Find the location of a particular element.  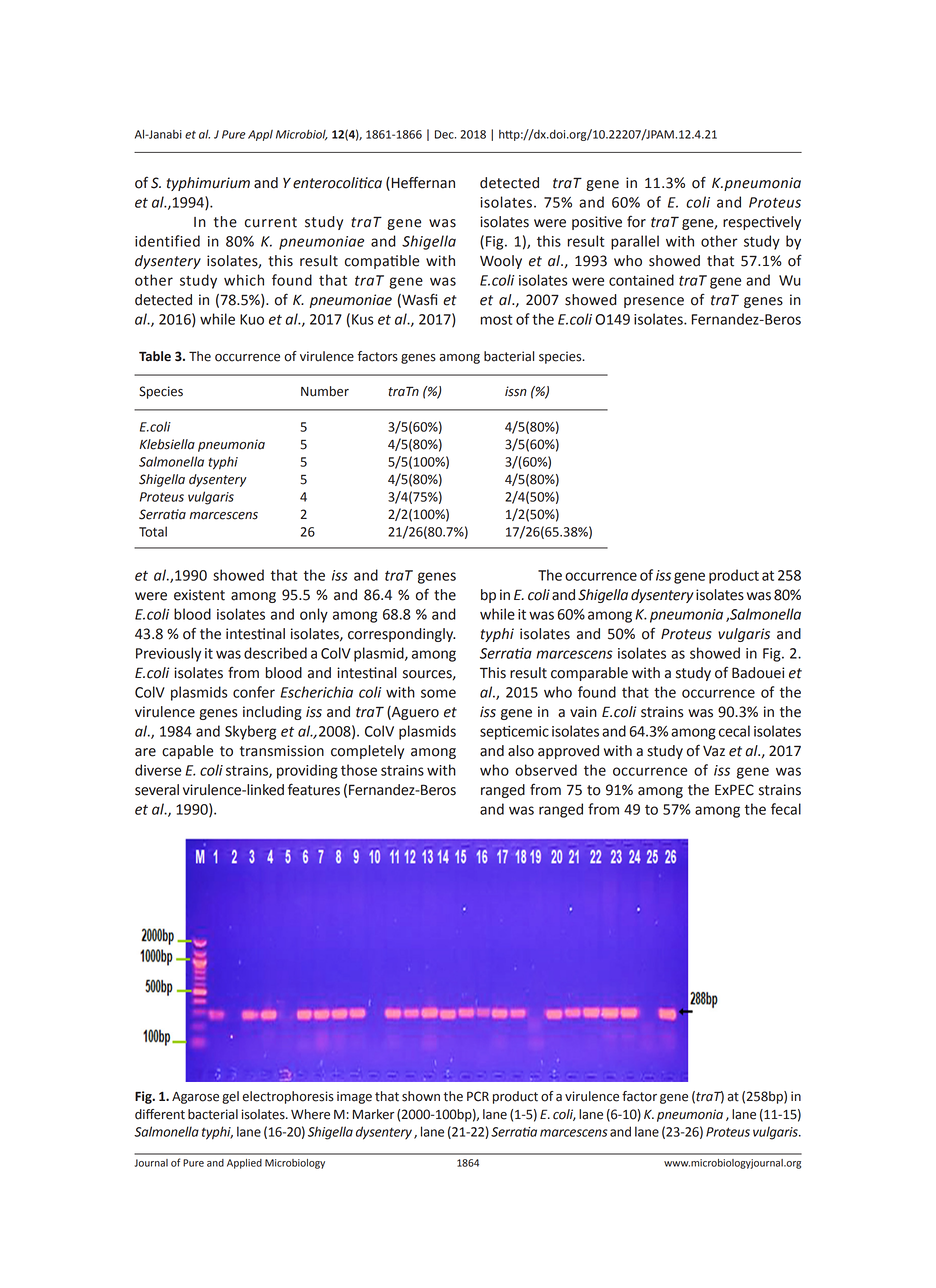

current is located at coordinates (271, 222).
